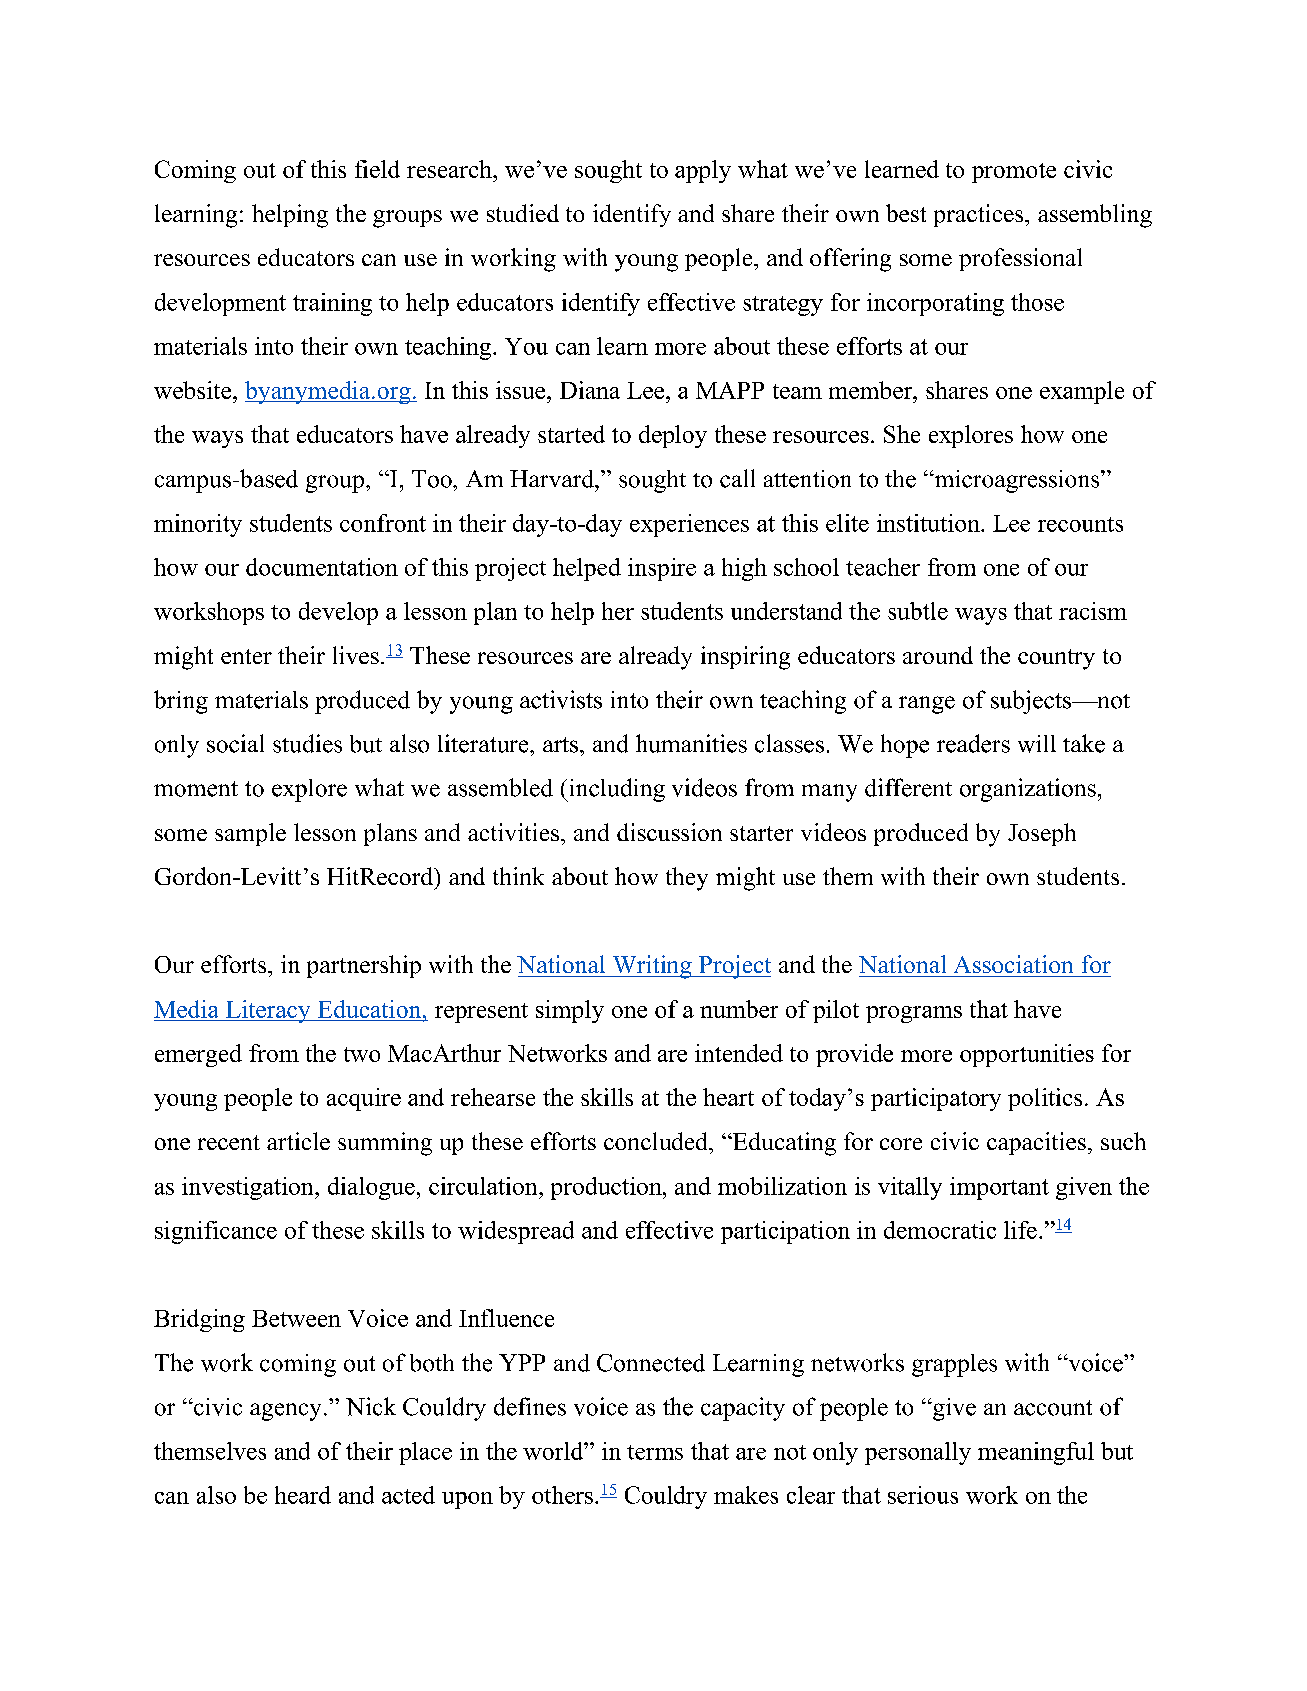 The width and height of the screenshot is (1307, 1691). Describe the element at coordinates (246, 656) in the screenshot. I see `enter` at that location.
